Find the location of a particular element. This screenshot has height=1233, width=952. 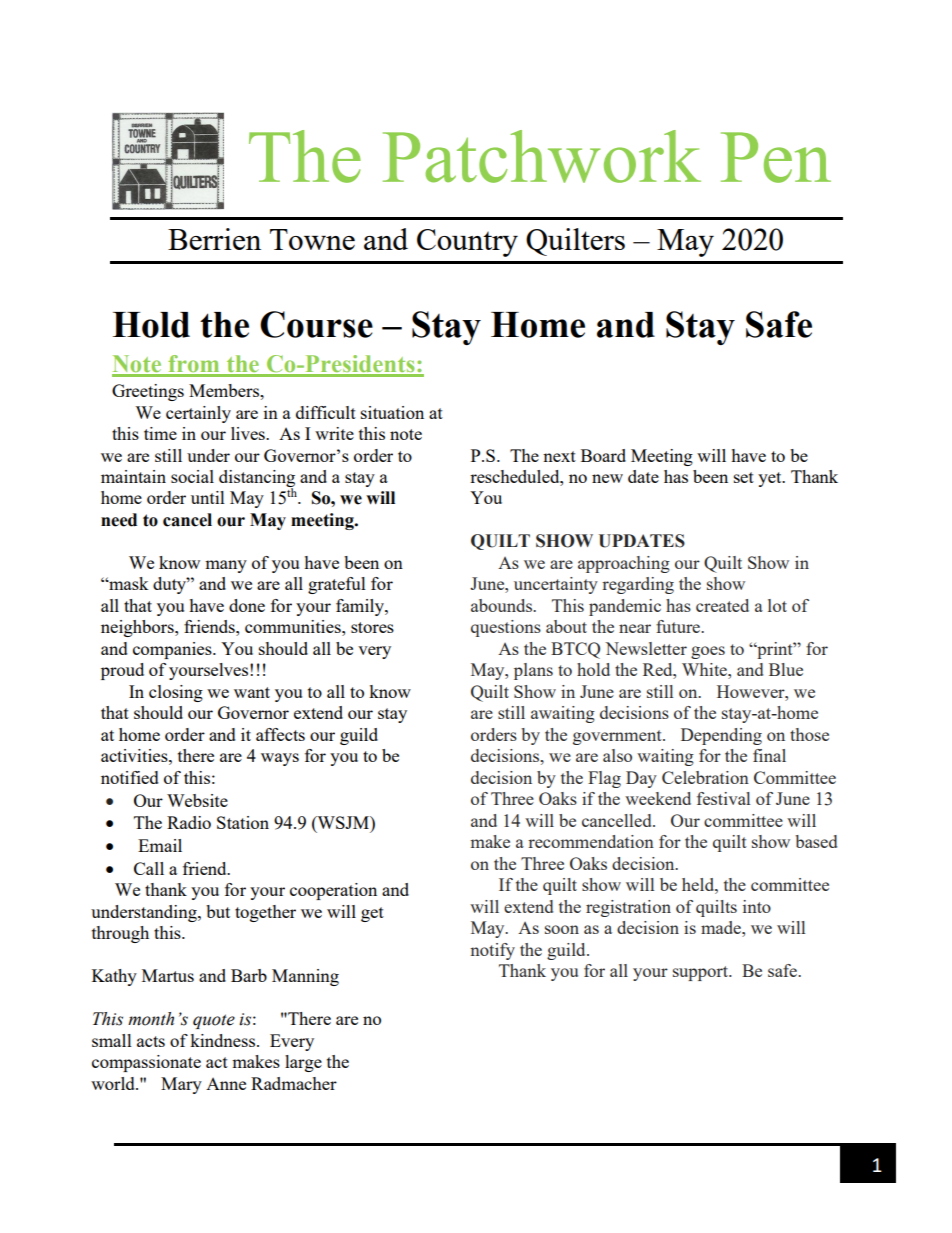

created is located at coordinates (722, 605).
